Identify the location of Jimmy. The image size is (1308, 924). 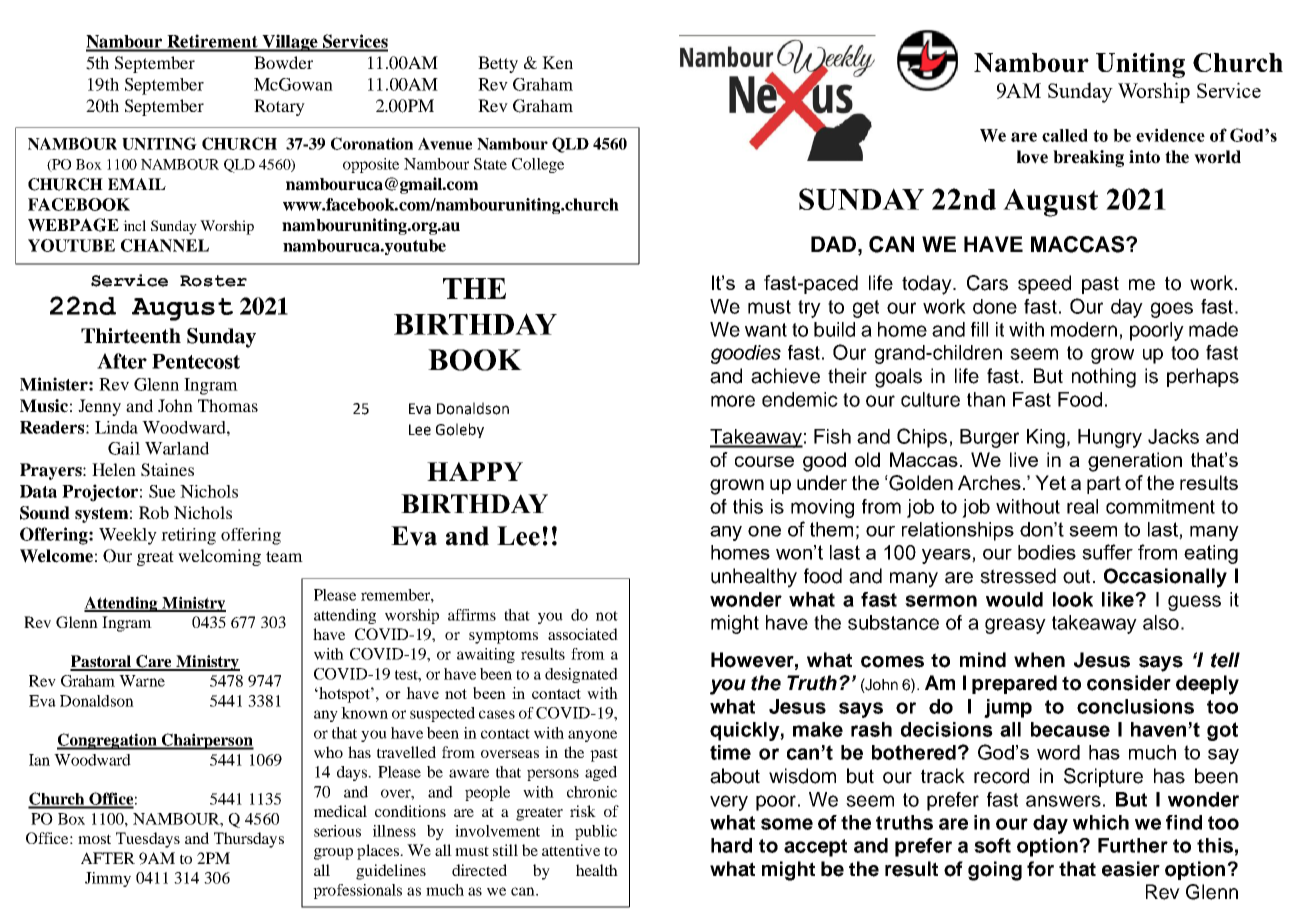
(108, 879).
